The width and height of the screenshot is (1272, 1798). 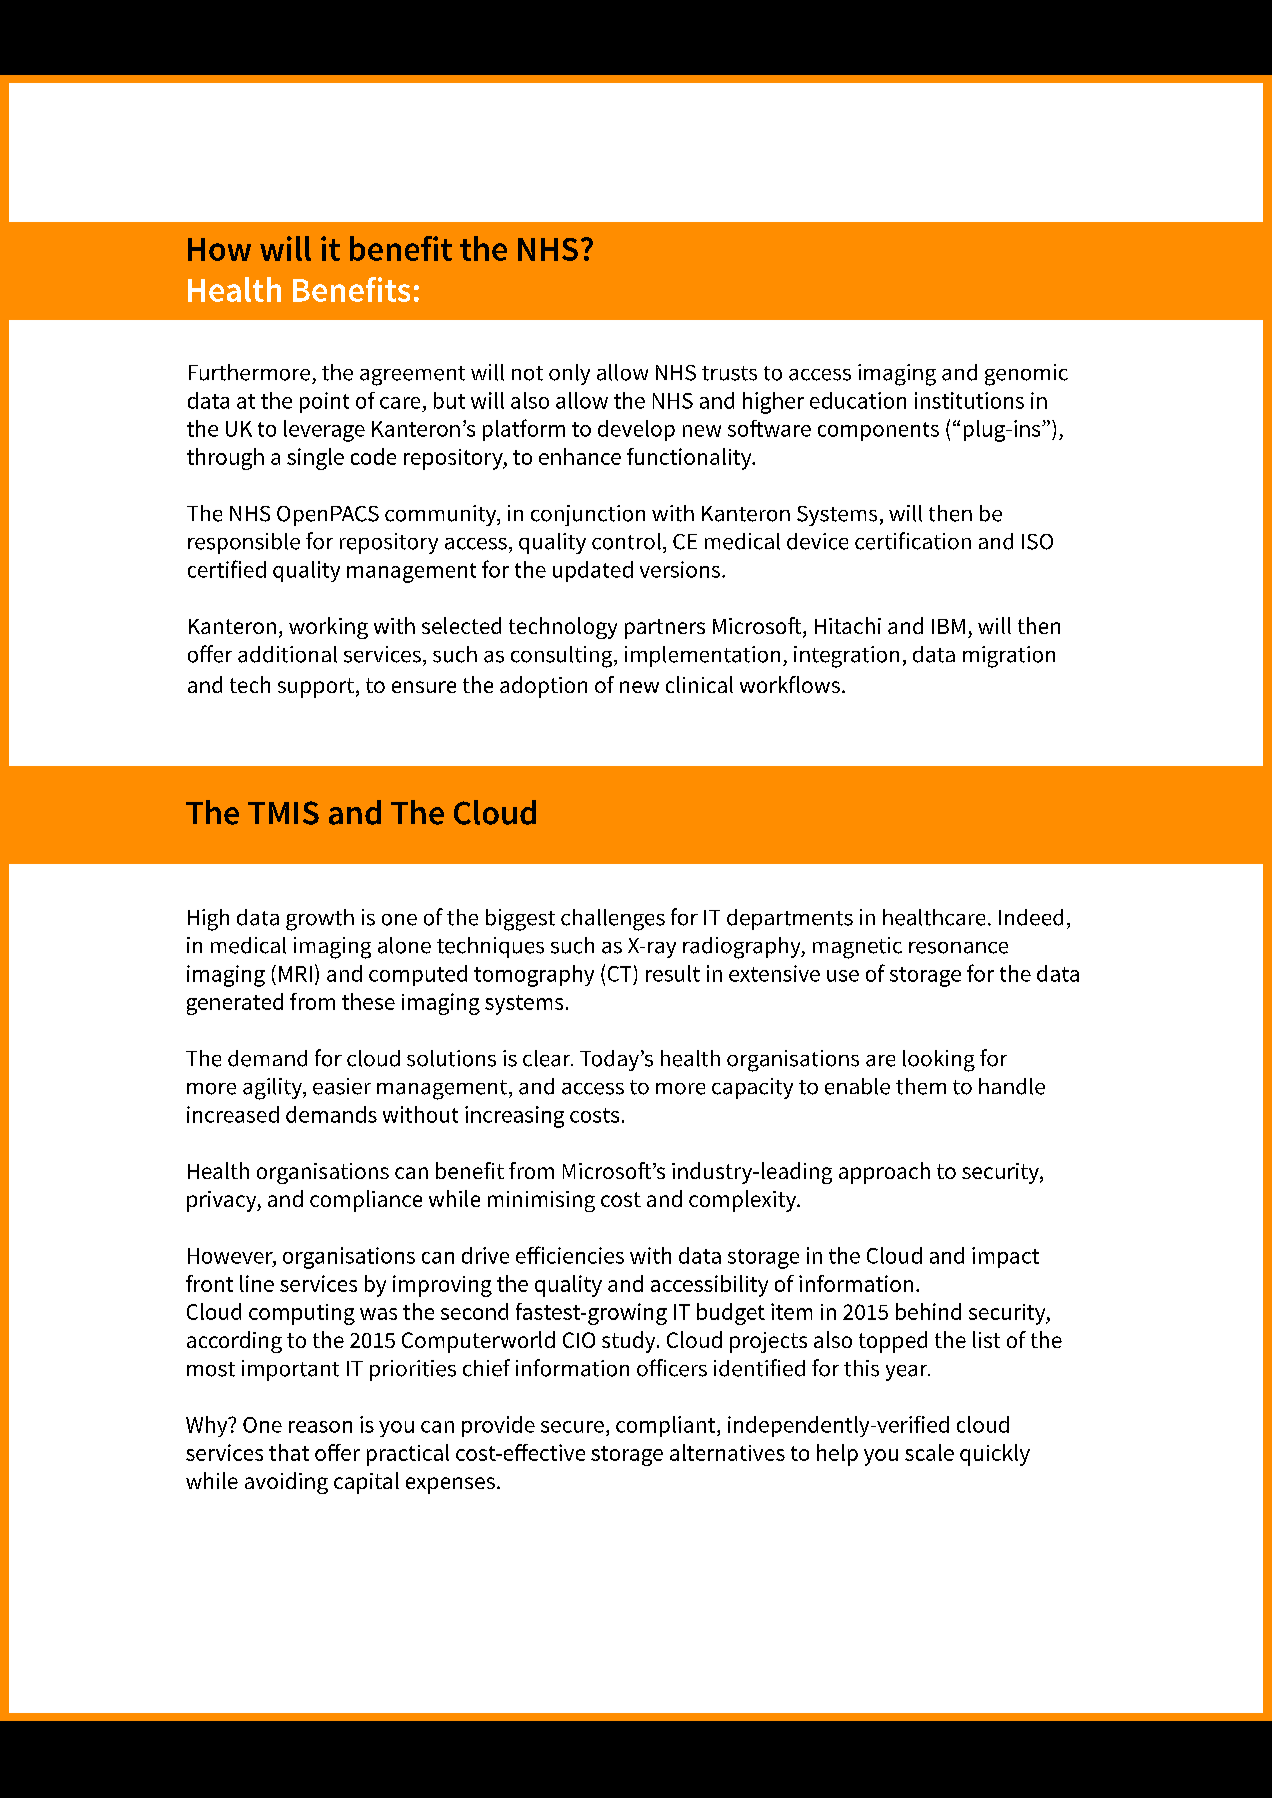 What do you see at coordinates (289, 1452) in the screenshot?
I see `that` at bounding box center [289, 1452].
